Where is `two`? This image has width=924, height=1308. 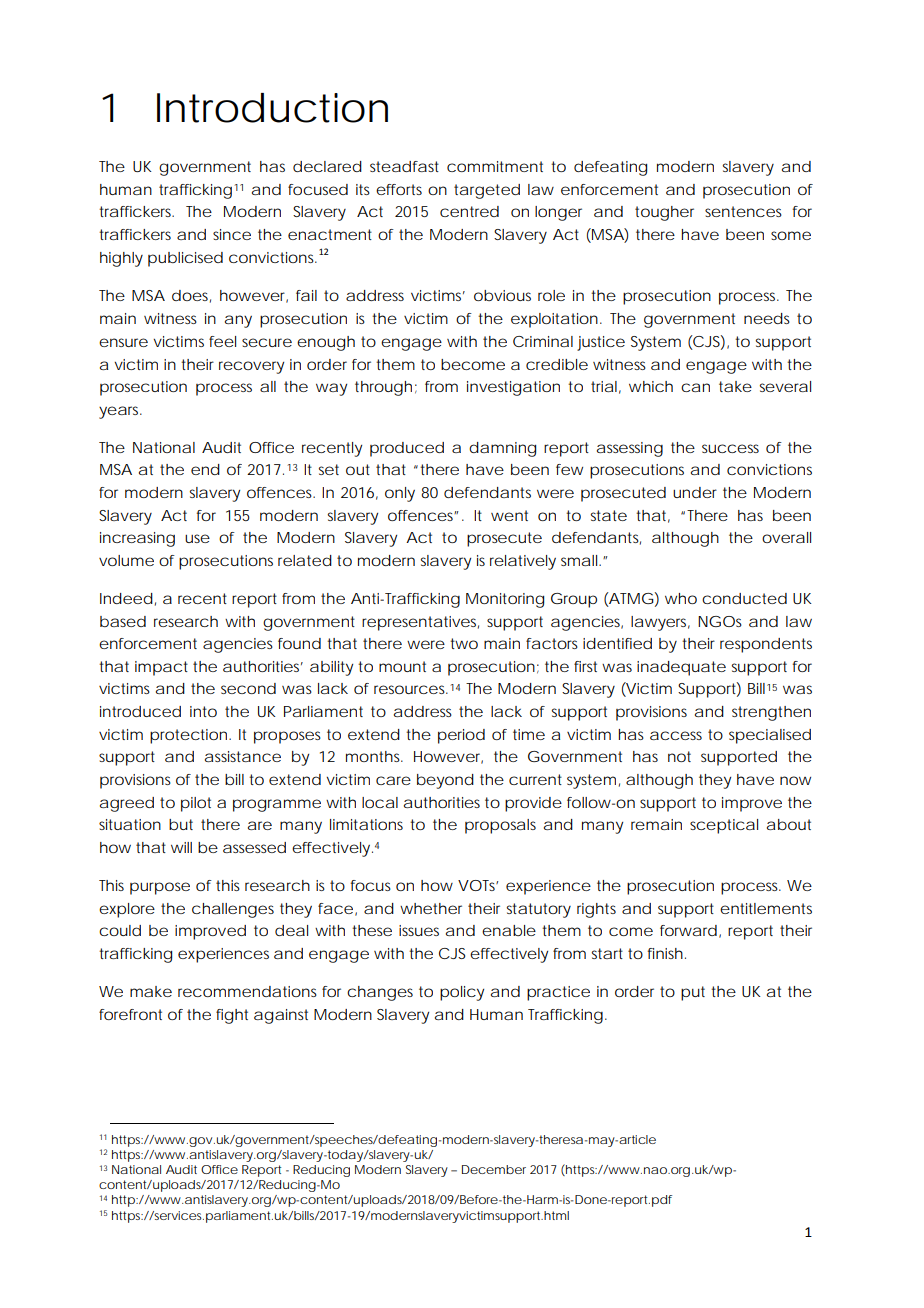
two is located at coordinates (464, 643).
